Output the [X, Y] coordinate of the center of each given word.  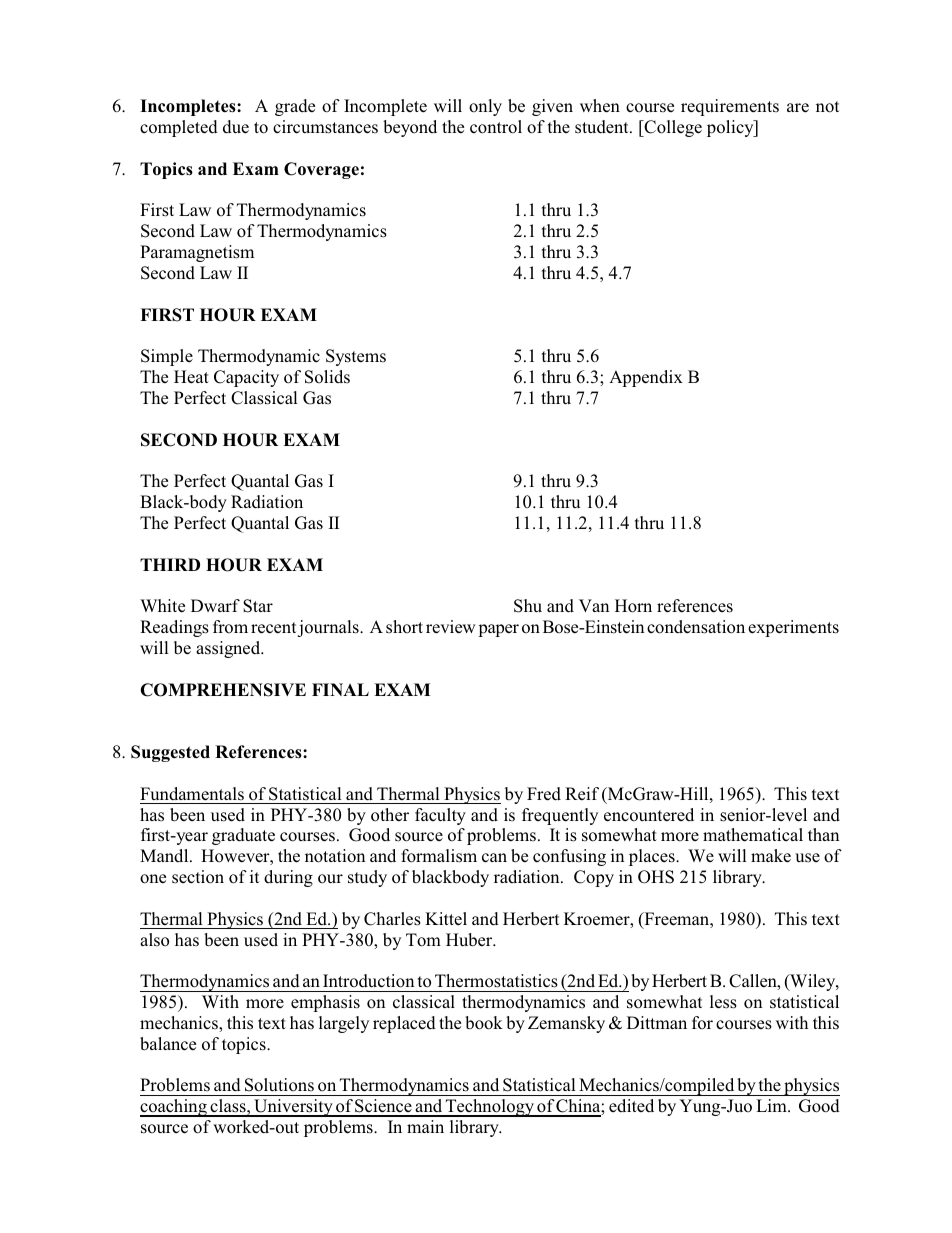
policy [731, 128]
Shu [528, 606]
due [236, 127]
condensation [696, 627]
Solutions [279, 1085]
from [230, 626]
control [496, 127]
